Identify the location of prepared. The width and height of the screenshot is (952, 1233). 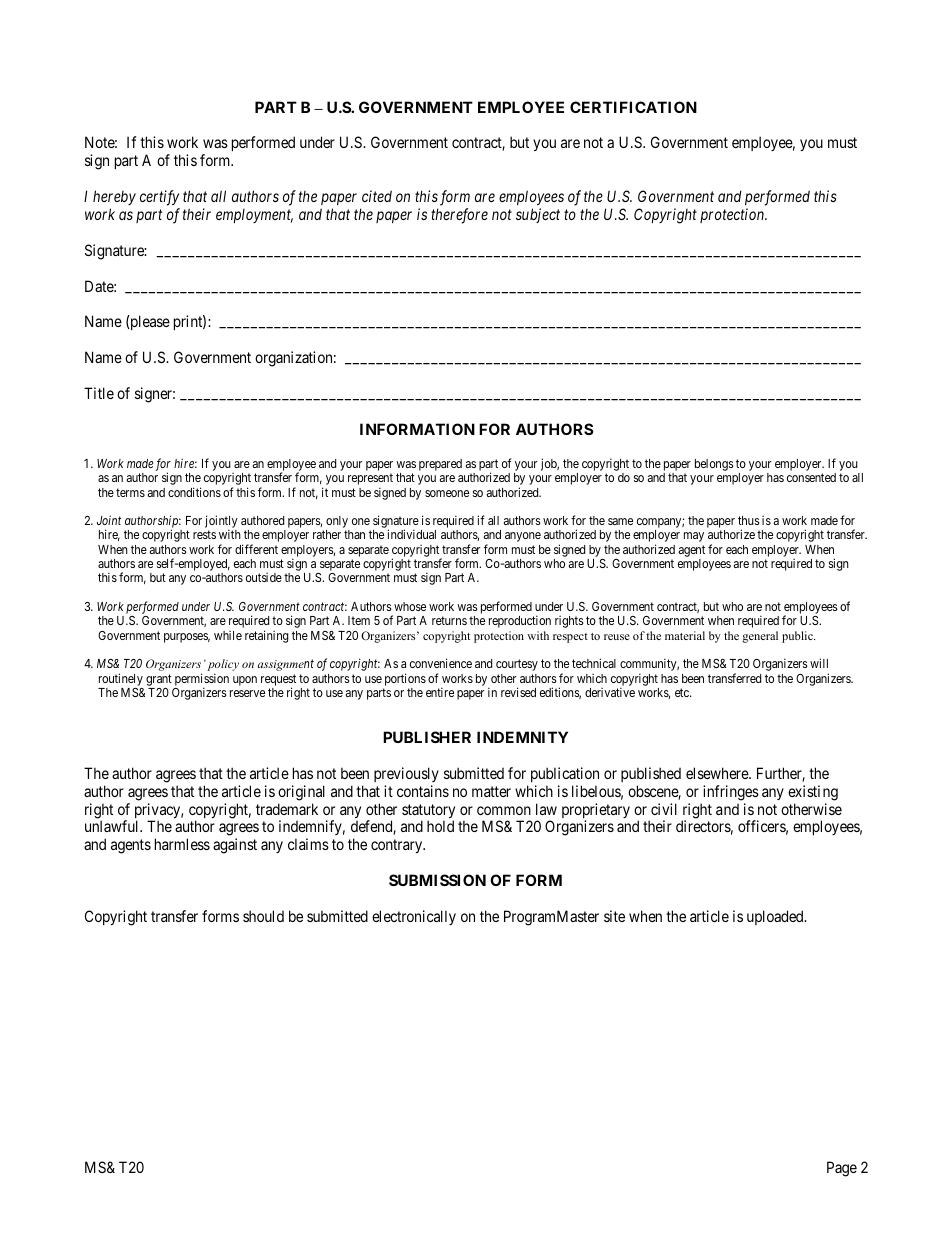
(440, 465).
